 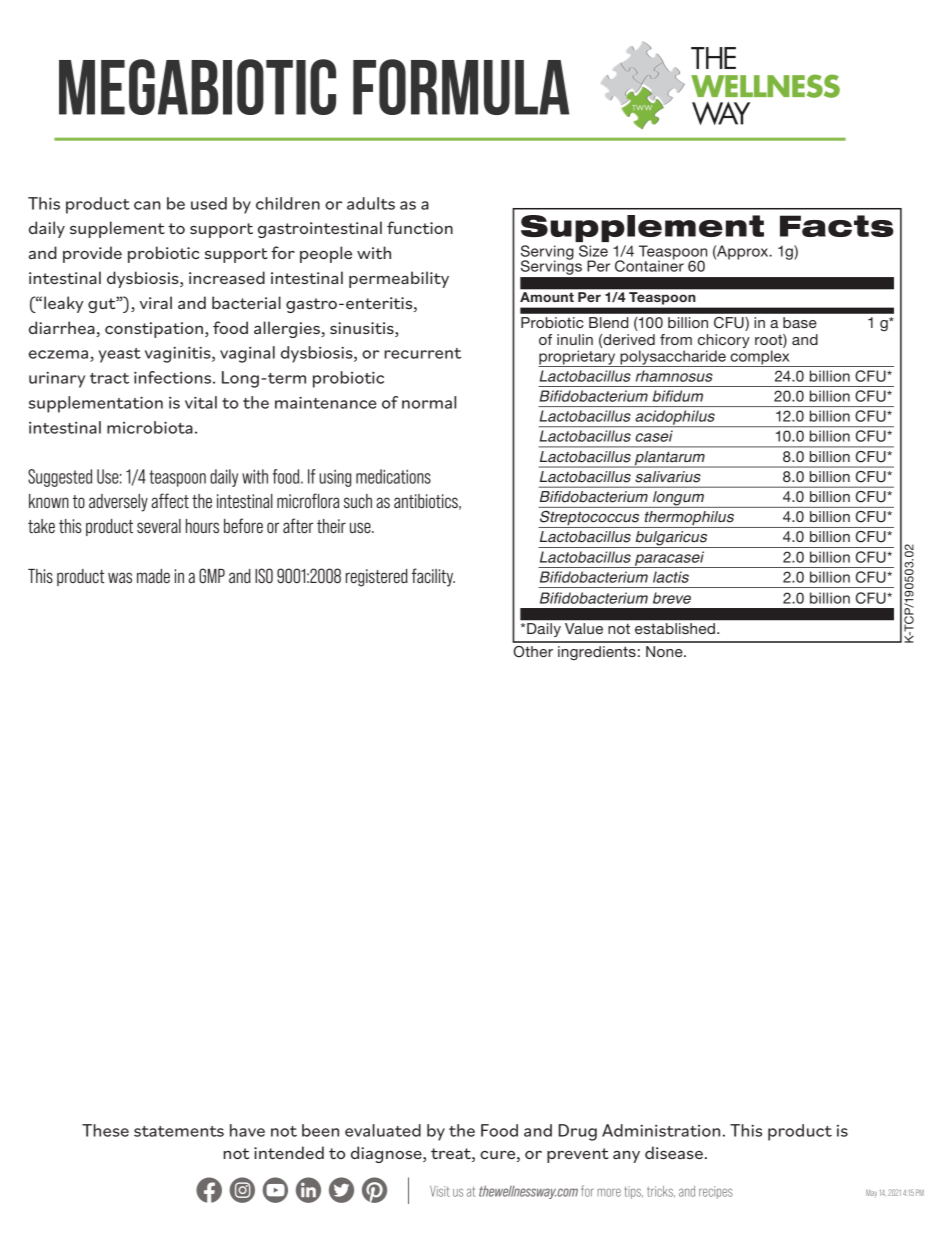 I want to click on Other, so click(x=533, y=652).
